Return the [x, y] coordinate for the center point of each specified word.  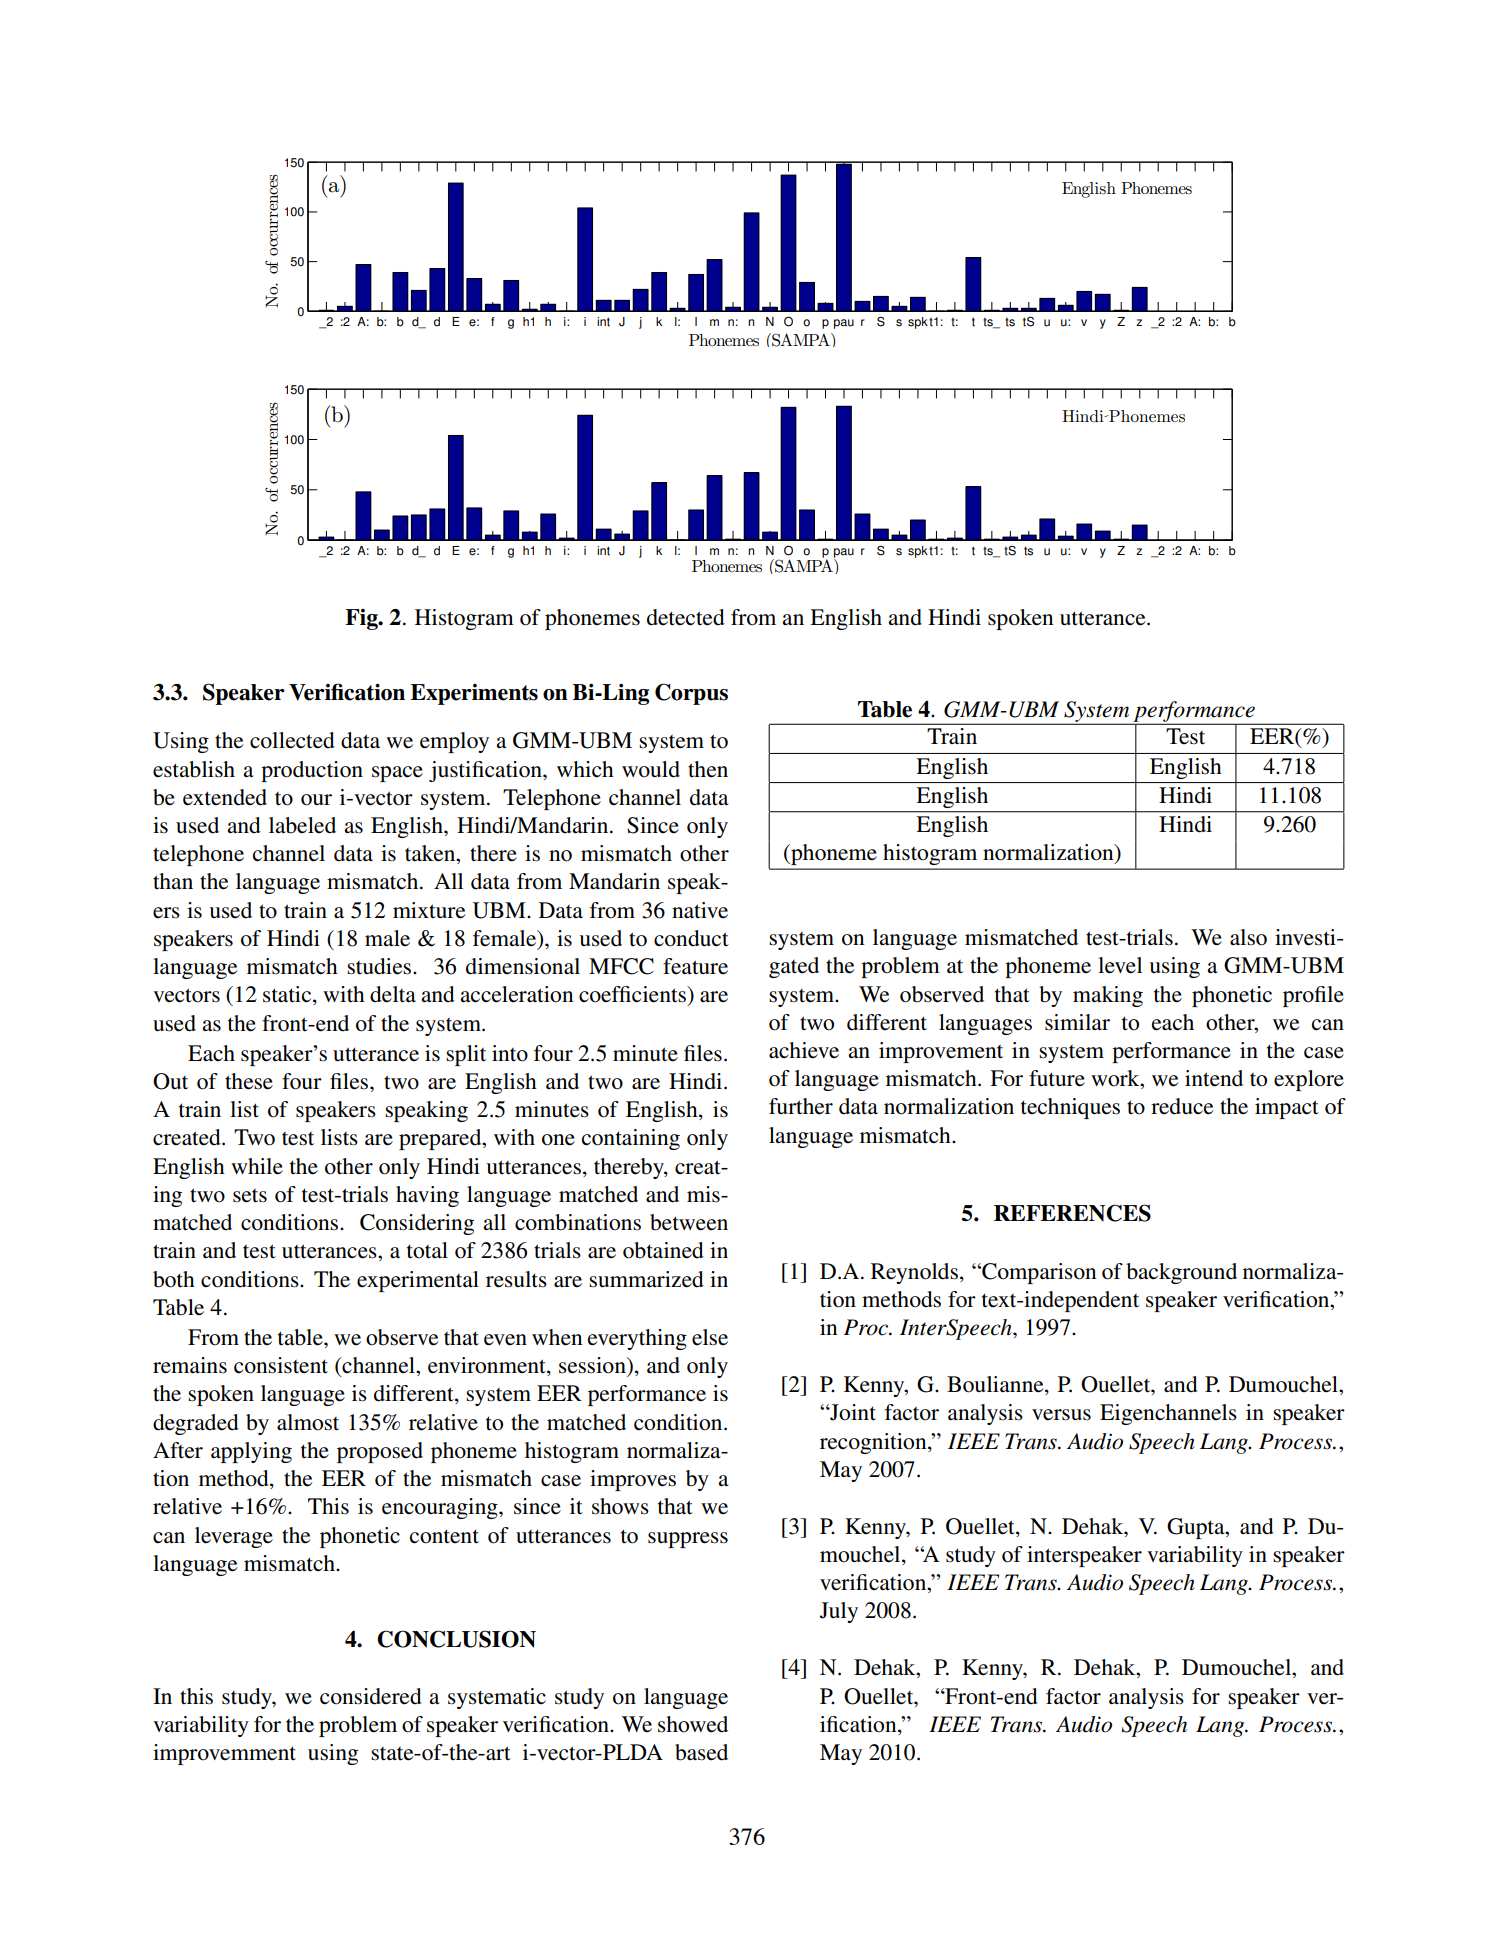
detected [686, 617]
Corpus [691, 694]
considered [371, 1696]
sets [250, 1196]
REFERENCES [1072, 1213]
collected [292, 740]
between [689, 1222]
